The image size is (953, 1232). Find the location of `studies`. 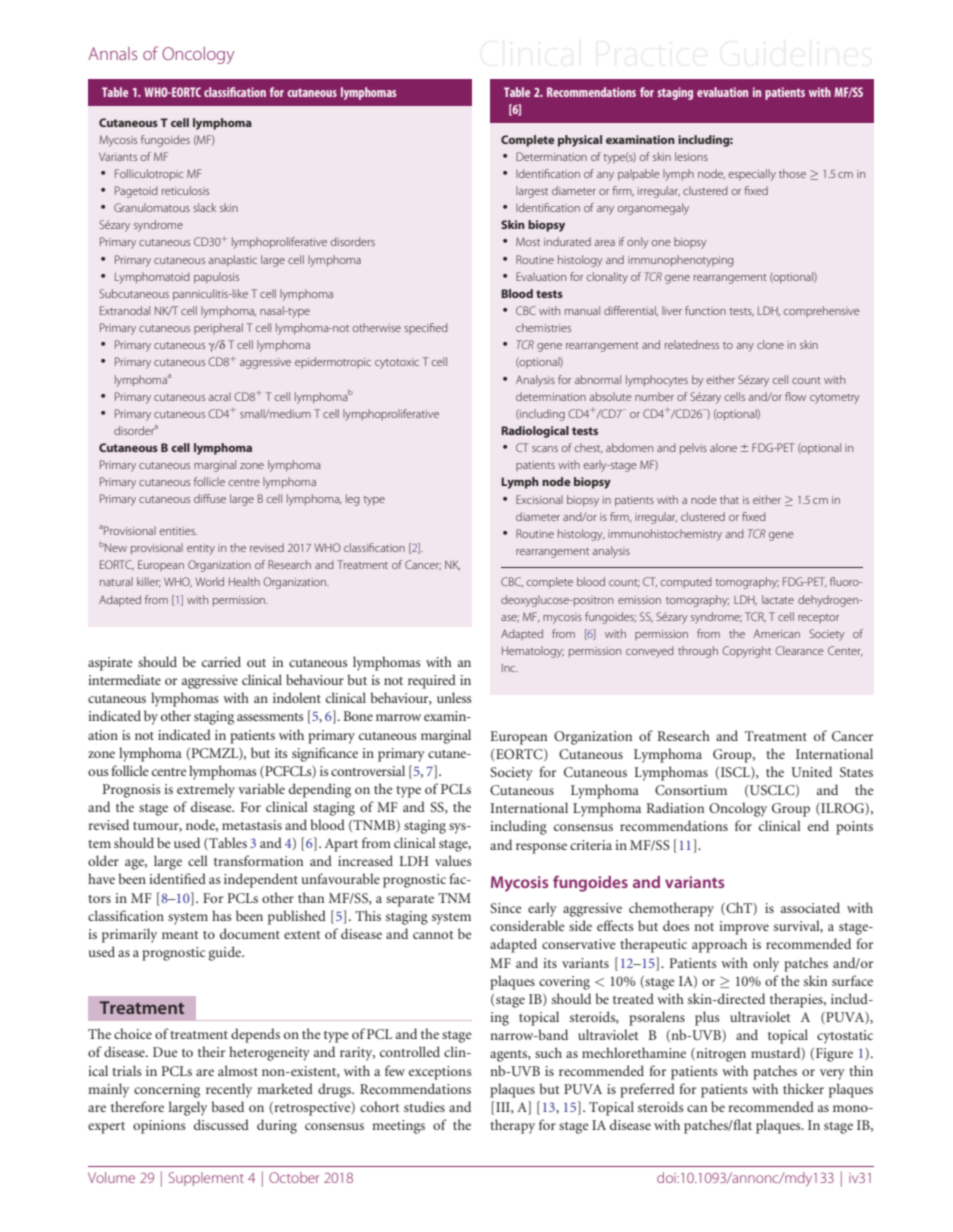

studies is located at coordinates (424, 1106).
